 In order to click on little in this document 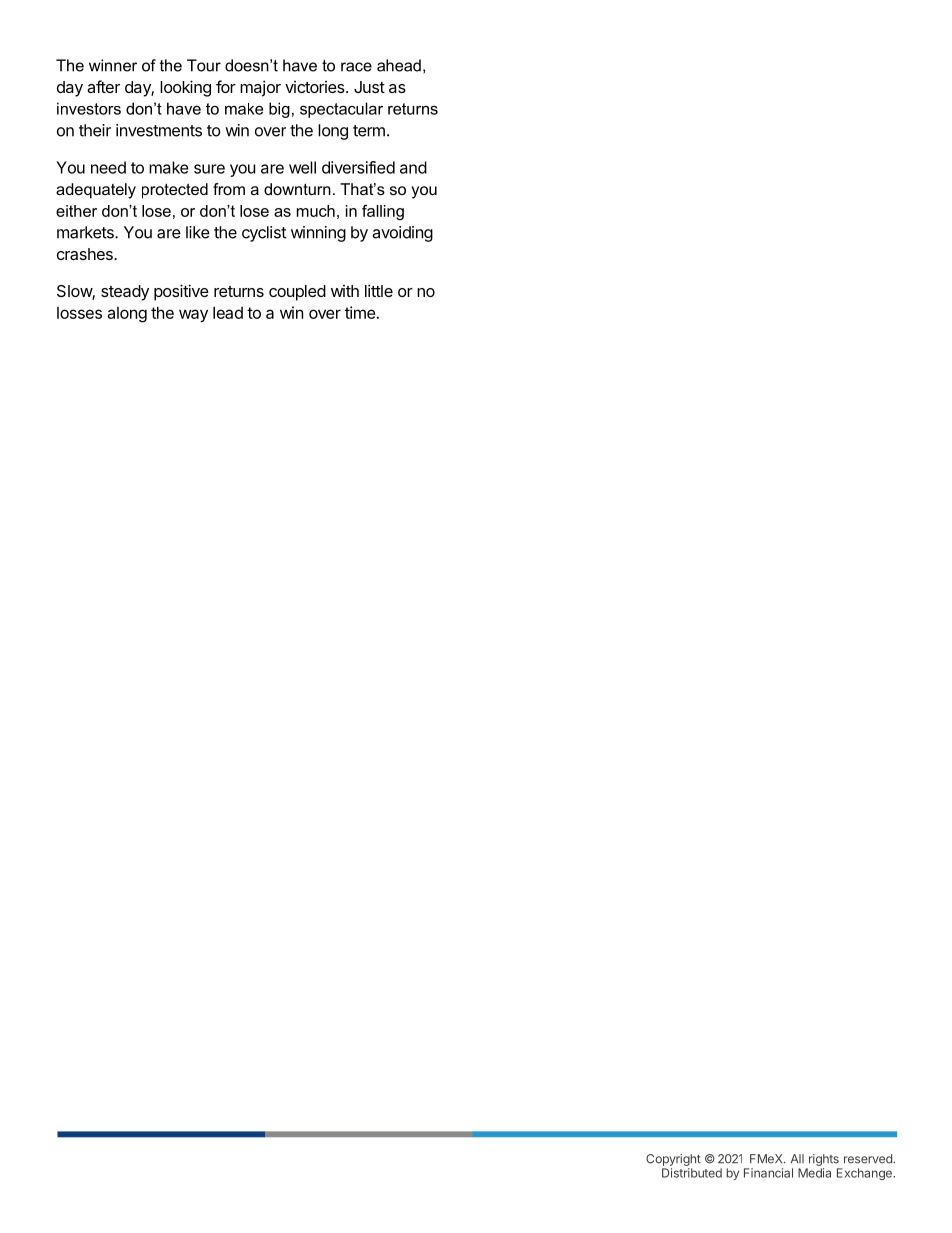, I will do `click(379, 290)`.
